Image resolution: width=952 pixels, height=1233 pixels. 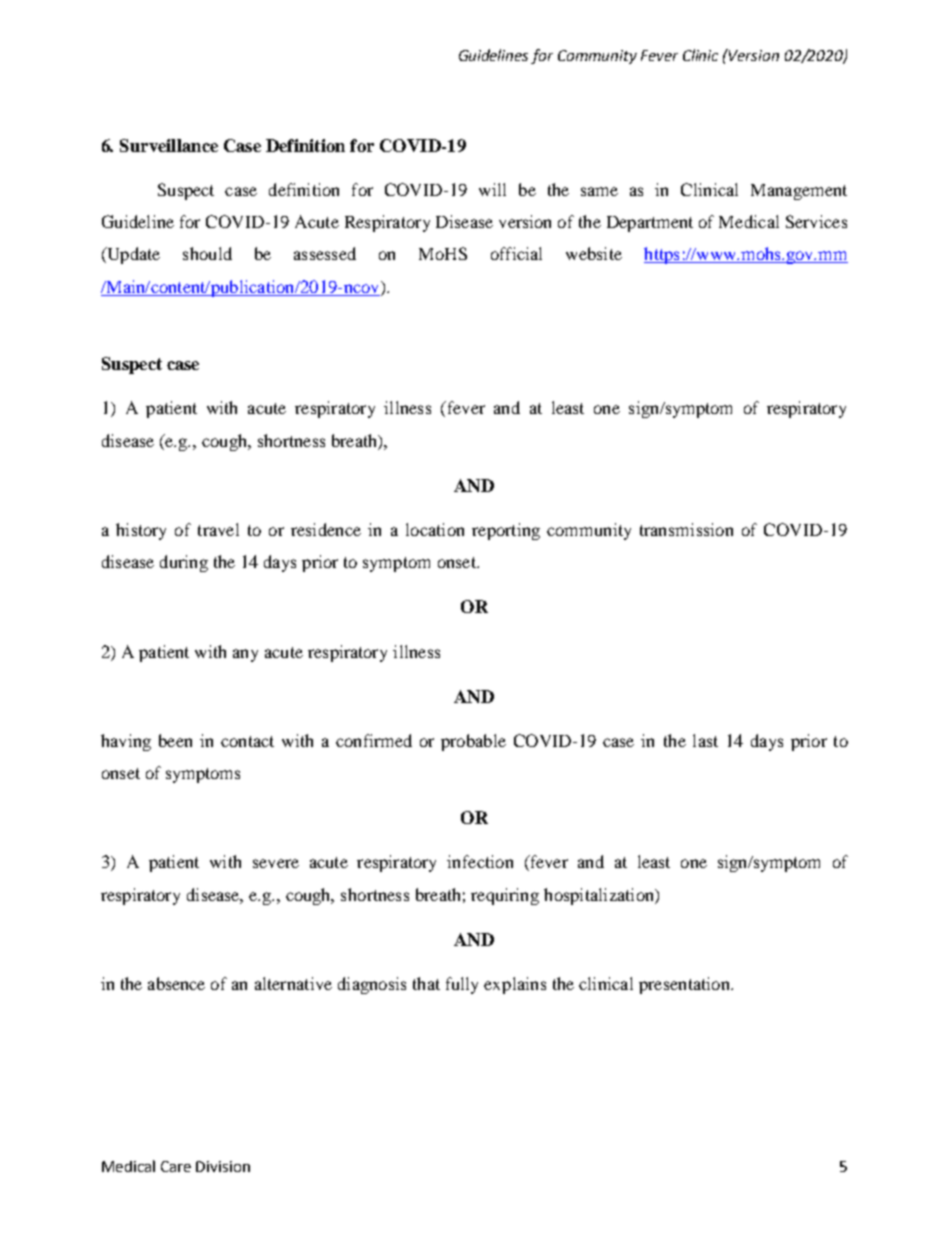 What do you see at coordinates (705, 740) in the image?
I see `last` at bounding box center [705, 740].
